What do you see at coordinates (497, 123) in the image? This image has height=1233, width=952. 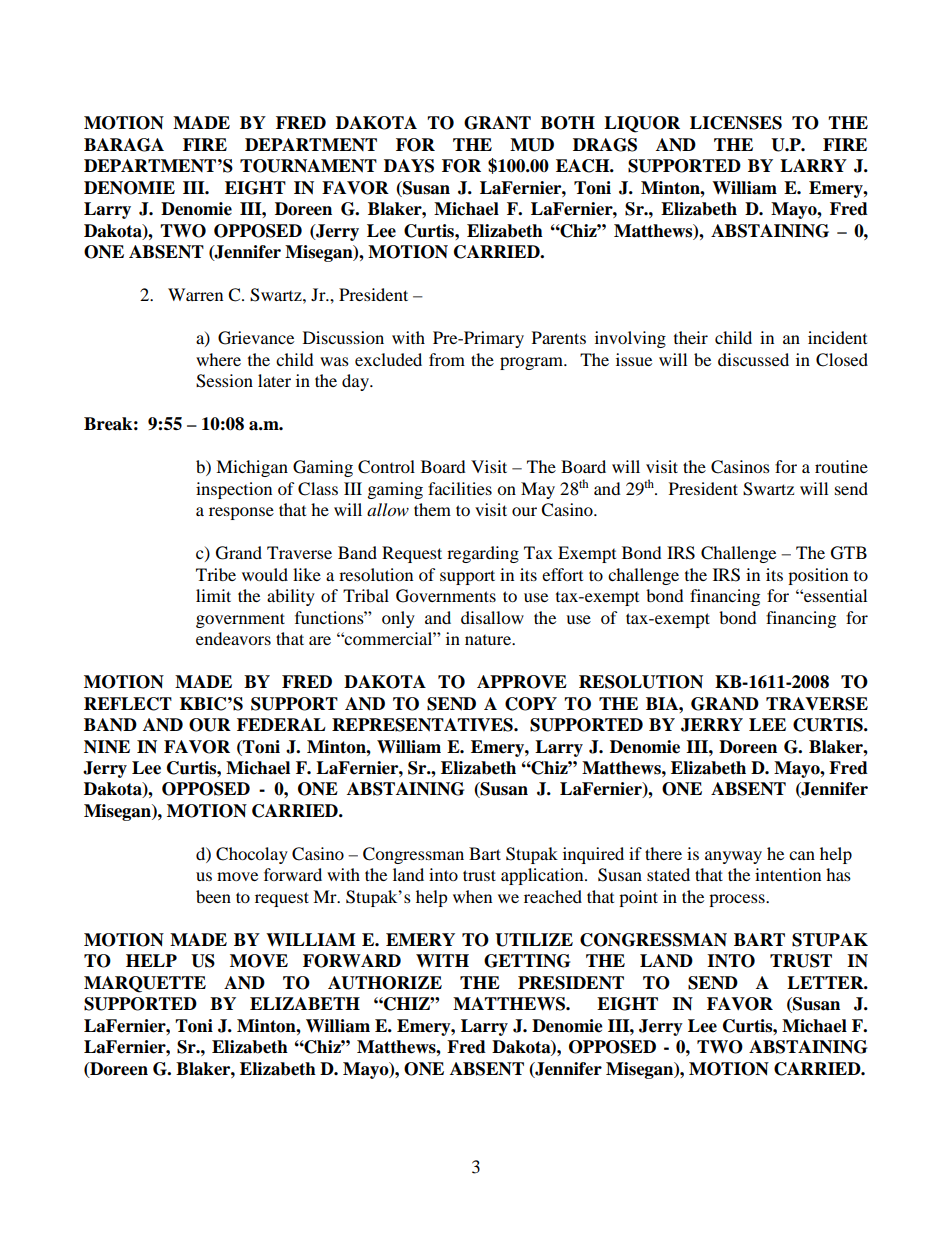 I see `GRANT` at bounding box center [497, 123].
